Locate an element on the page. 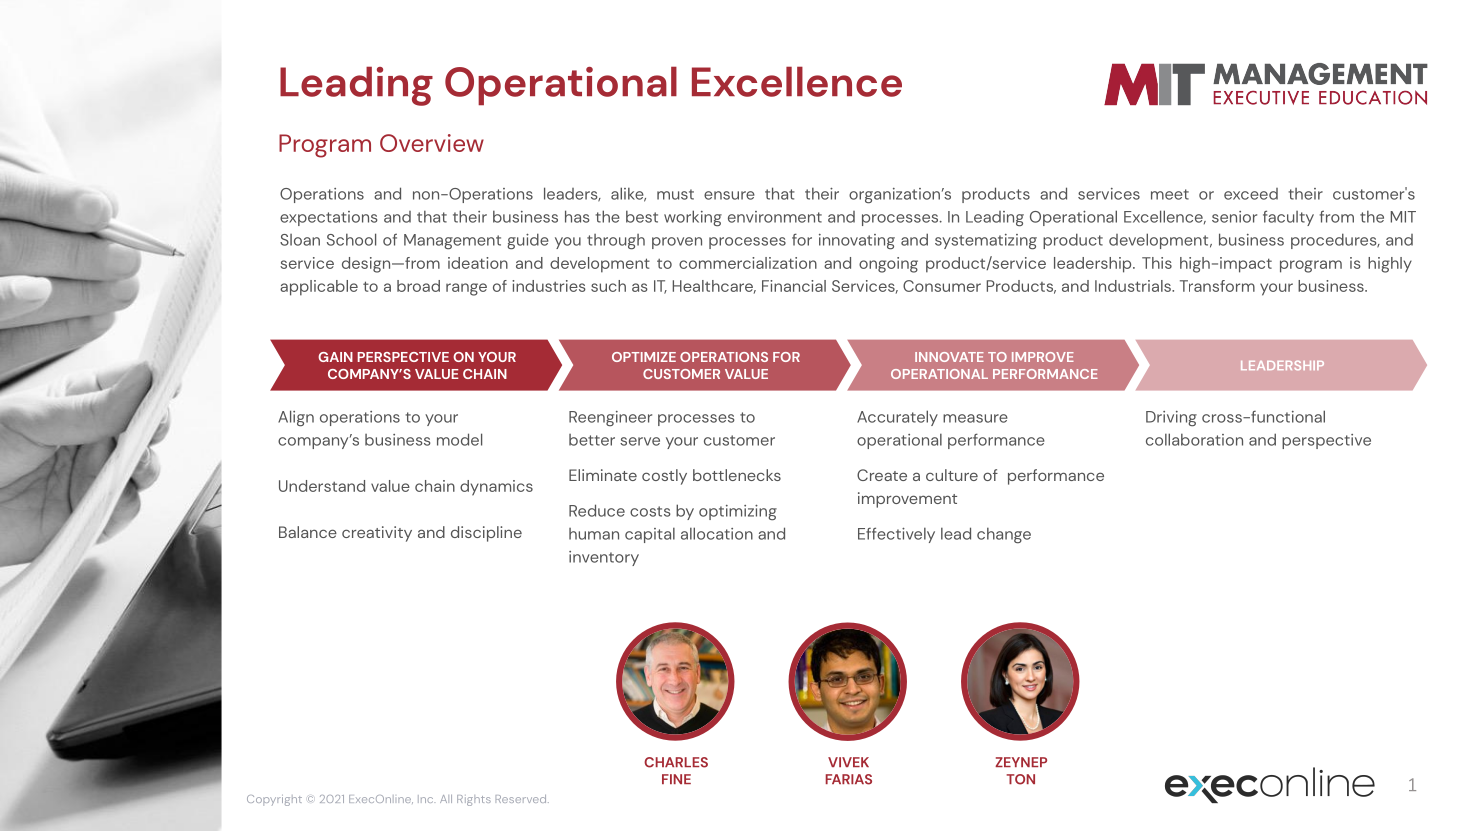 This page has width=1477, height=831. Understand is located at coordinates (322, 486).
